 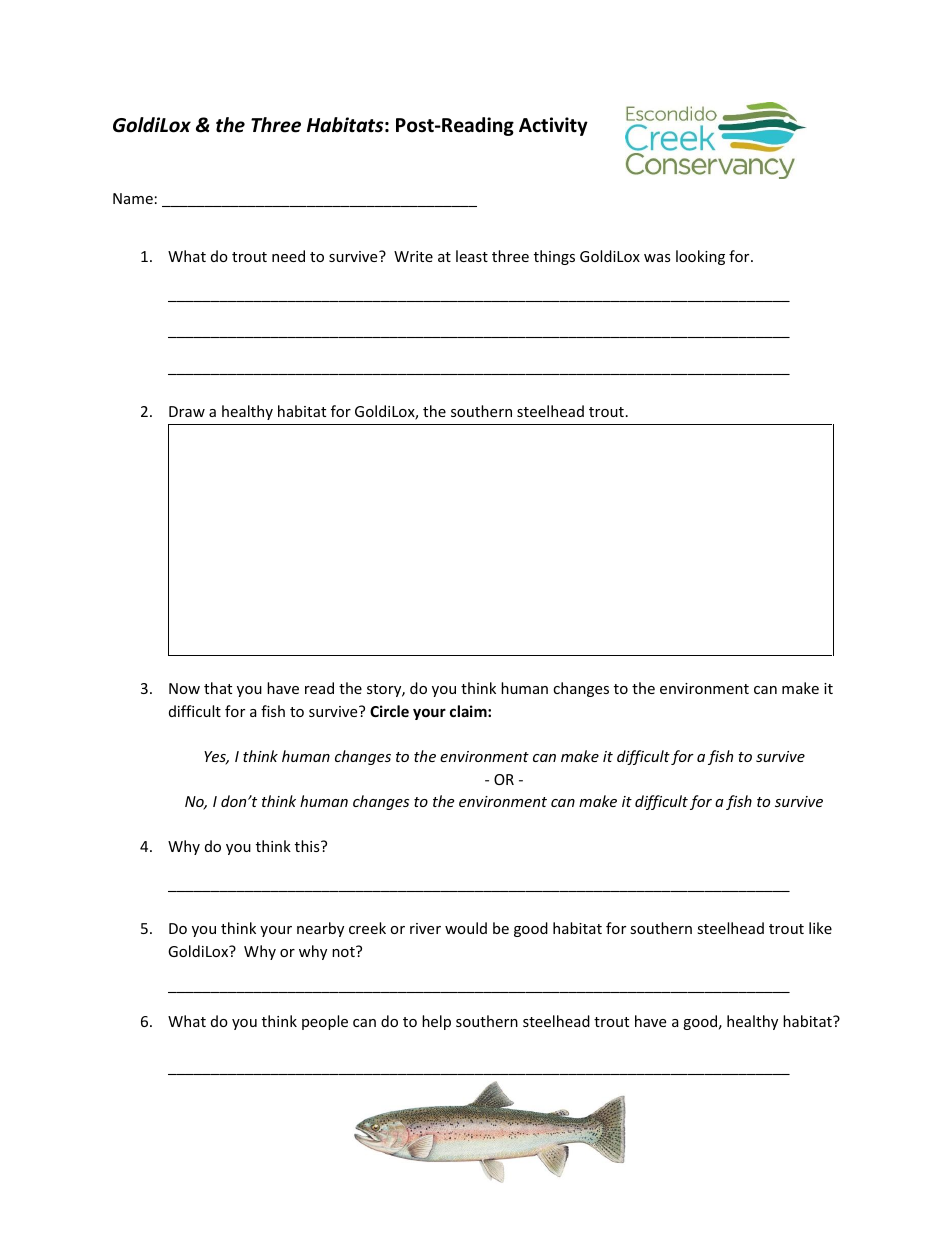 What do you see at coordinates (436, 1022) in the screenshot?
I see `help` at bounding box center [436, 1022].
